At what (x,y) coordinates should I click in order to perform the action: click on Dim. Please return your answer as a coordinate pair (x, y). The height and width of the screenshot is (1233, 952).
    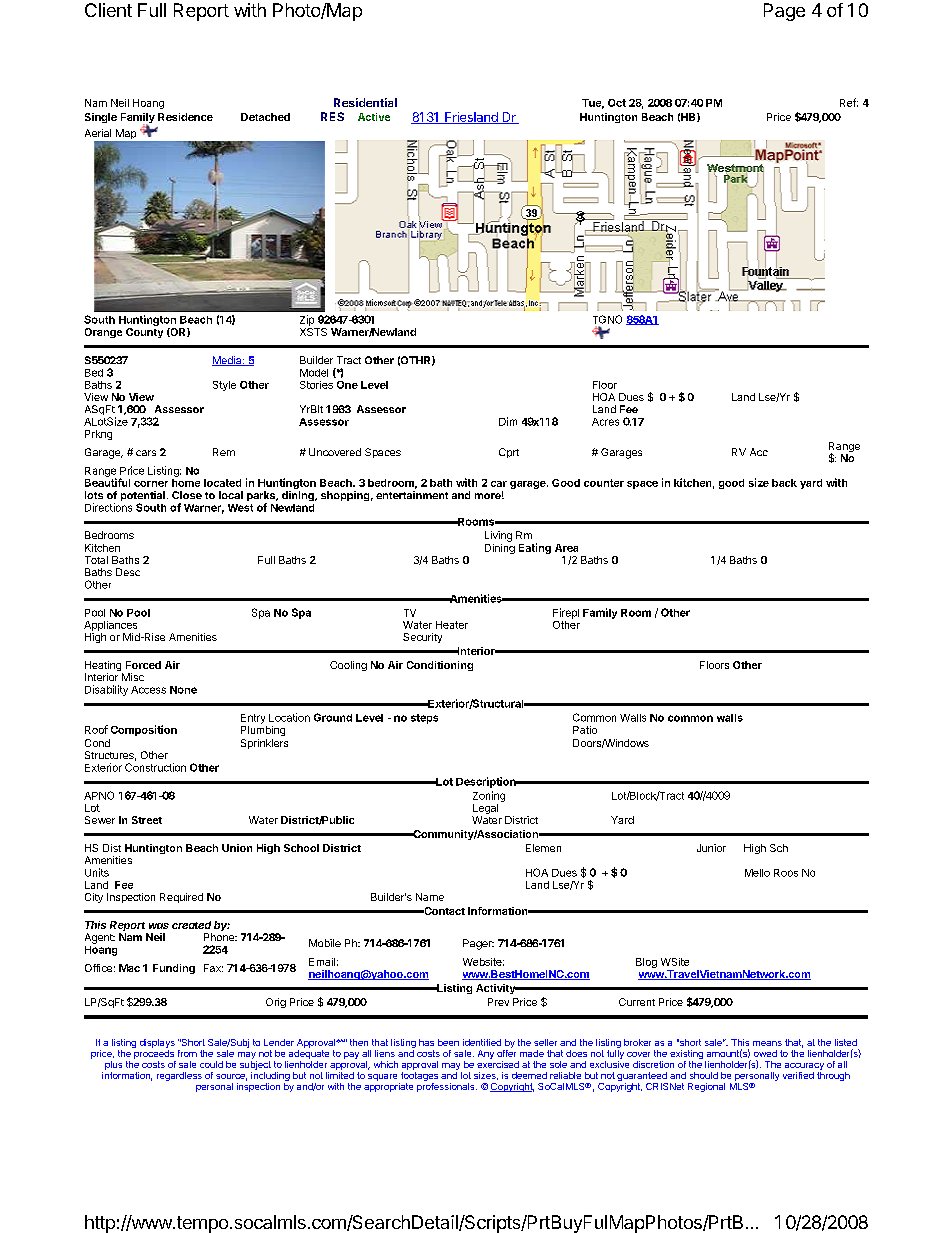
    Looking at the image, I should click on (508, 421).
